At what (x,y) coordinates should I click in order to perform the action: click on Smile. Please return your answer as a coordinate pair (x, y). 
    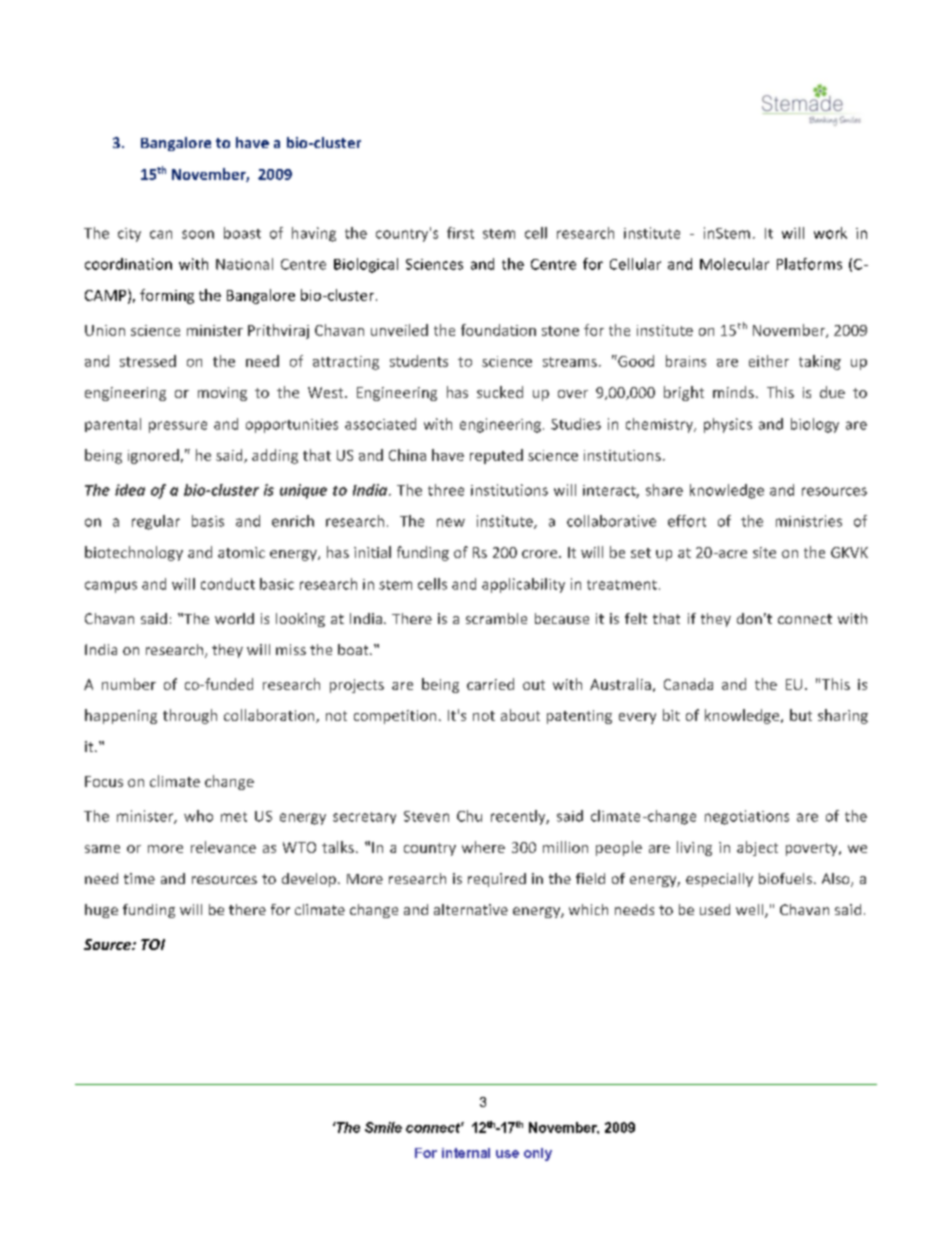
    Looking at the image, I should click on (383, 1127).
